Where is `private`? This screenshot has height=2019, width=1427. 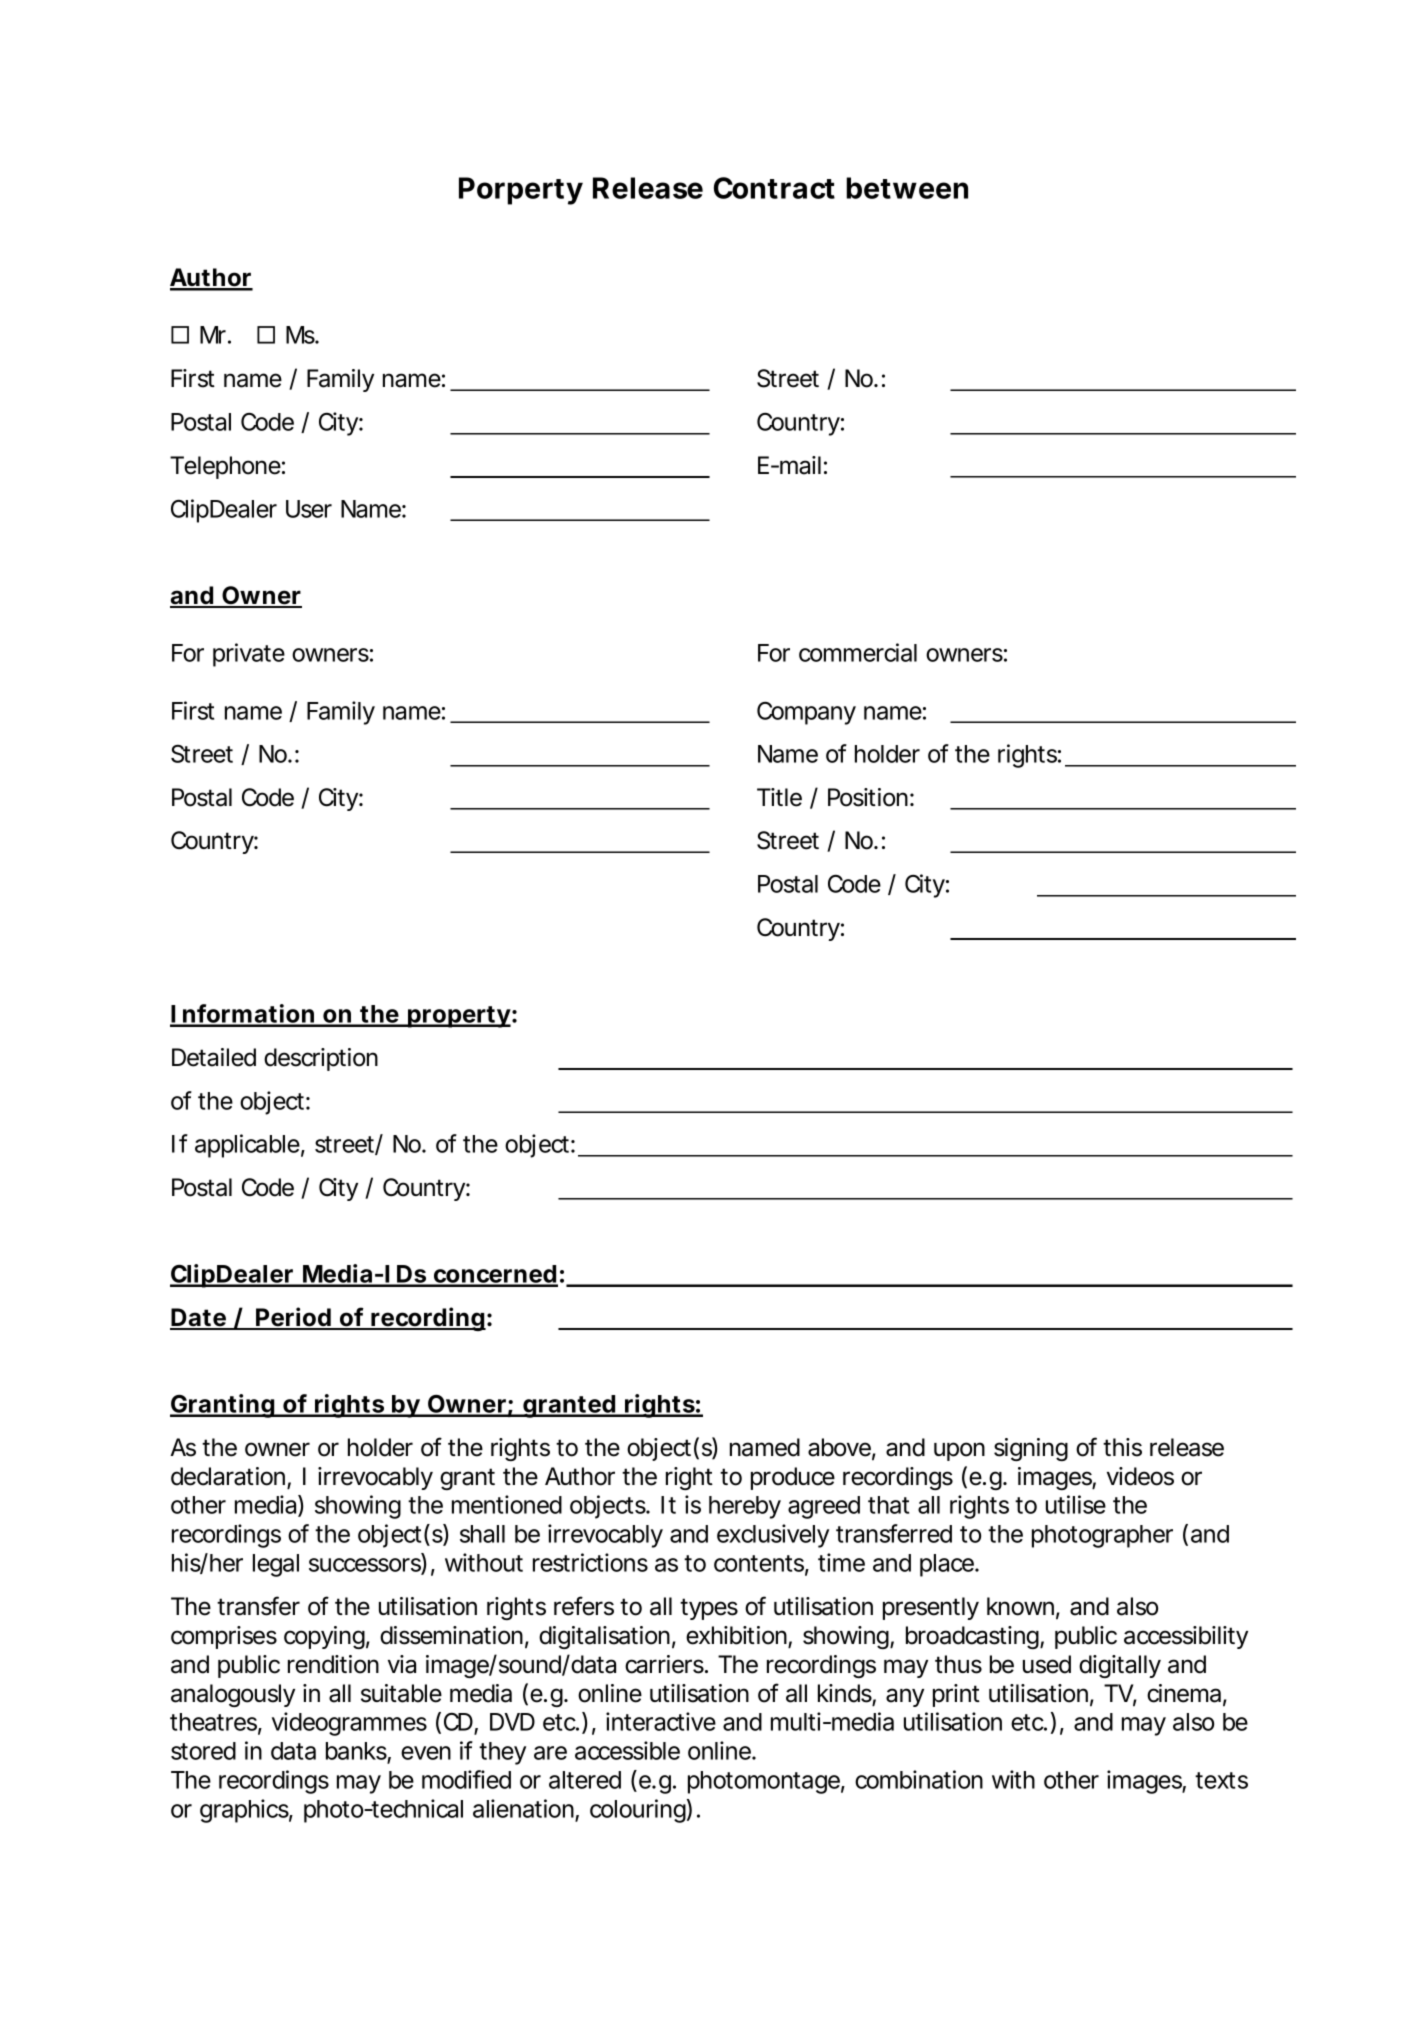
private is located at coordinates (249, 655).
